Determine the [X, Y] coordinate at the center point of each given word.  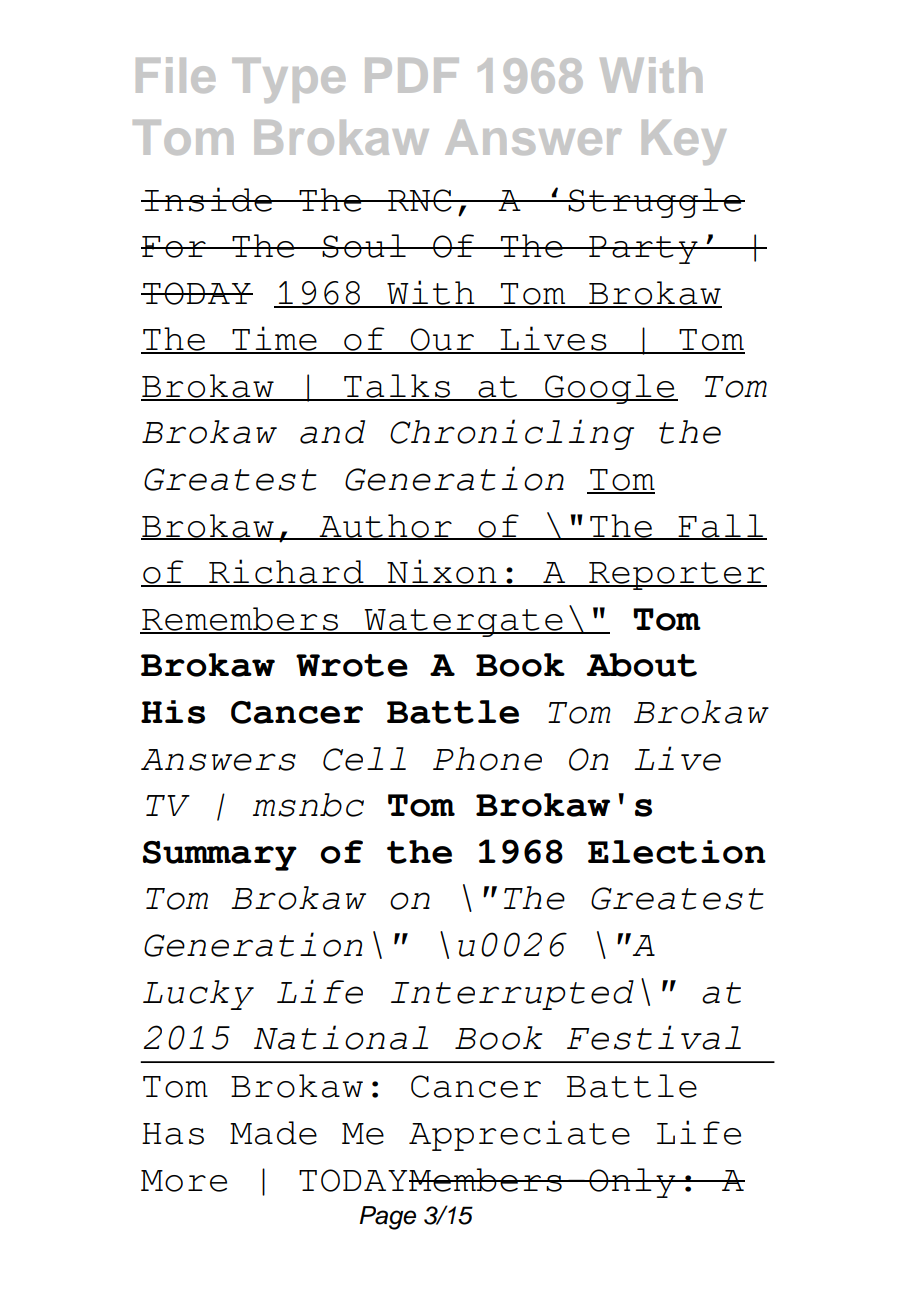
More [184, 1181]
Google [610, 389]
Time [274, 339]
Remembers [240, 620]
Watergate [464, 623]
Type [288, 80]
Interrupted [512, 995]
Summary [220, 856]
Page [387, 1218]
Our [442, 340]
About [641, 665]
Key [684, 142]
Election [677, 852]
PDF [412, 75]
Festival [654, 1037]
